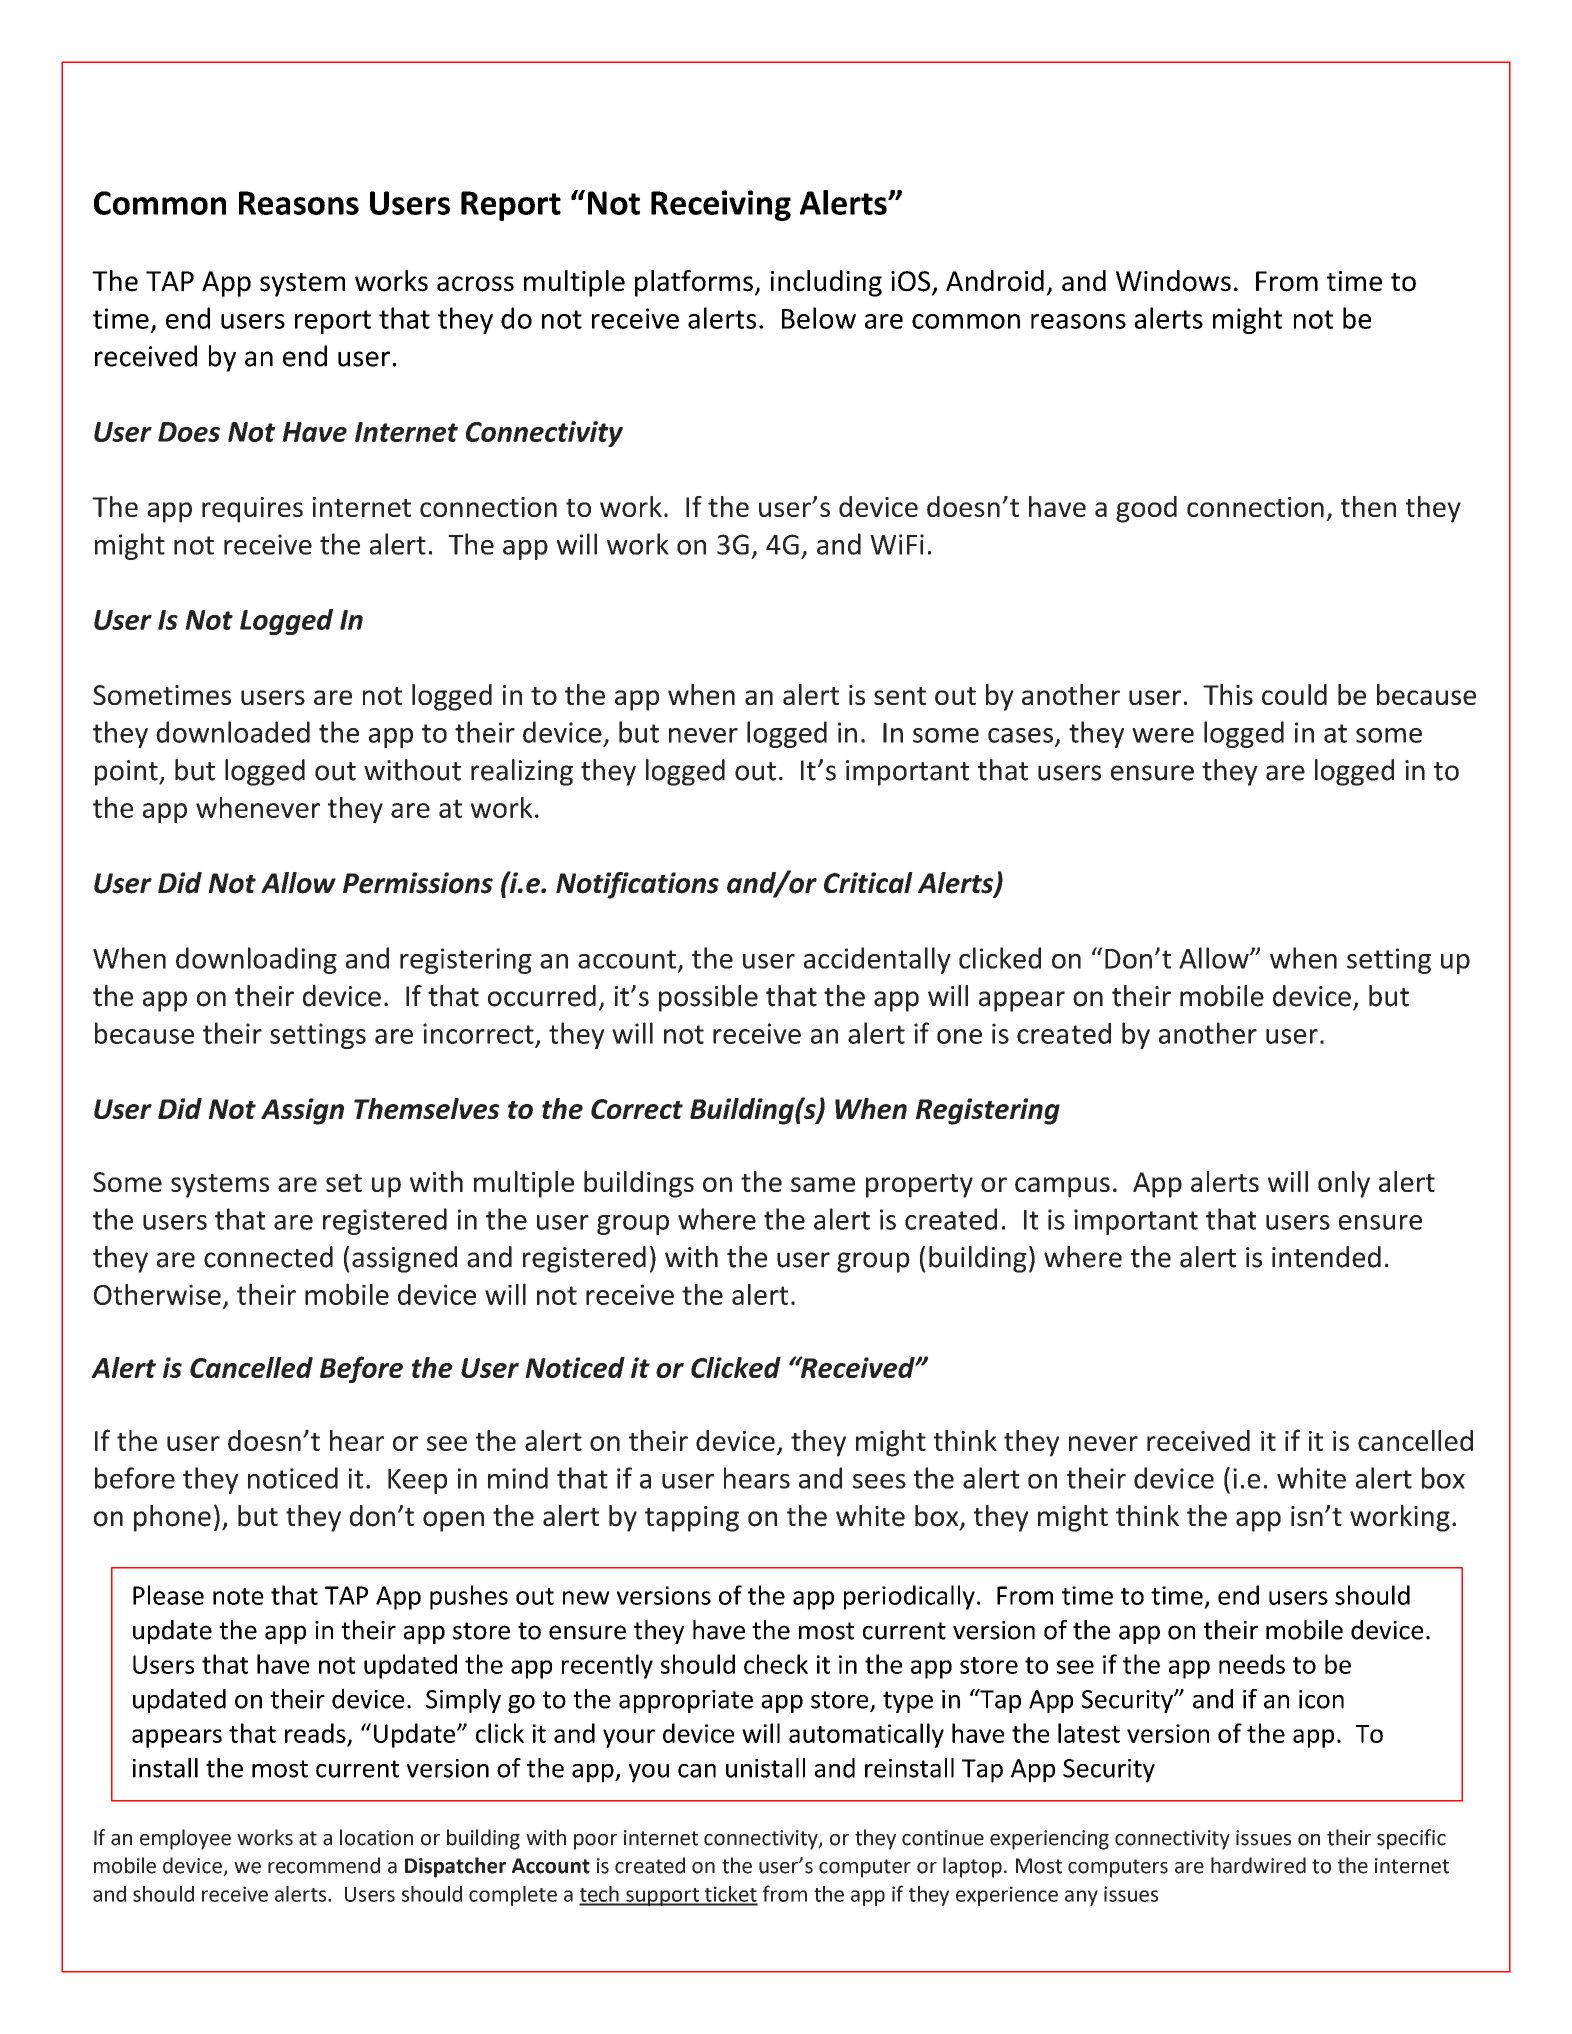  What do you see at coordinates (1173, 281) in the image?
I see `Windows` at bounding box center [1173, 281].
